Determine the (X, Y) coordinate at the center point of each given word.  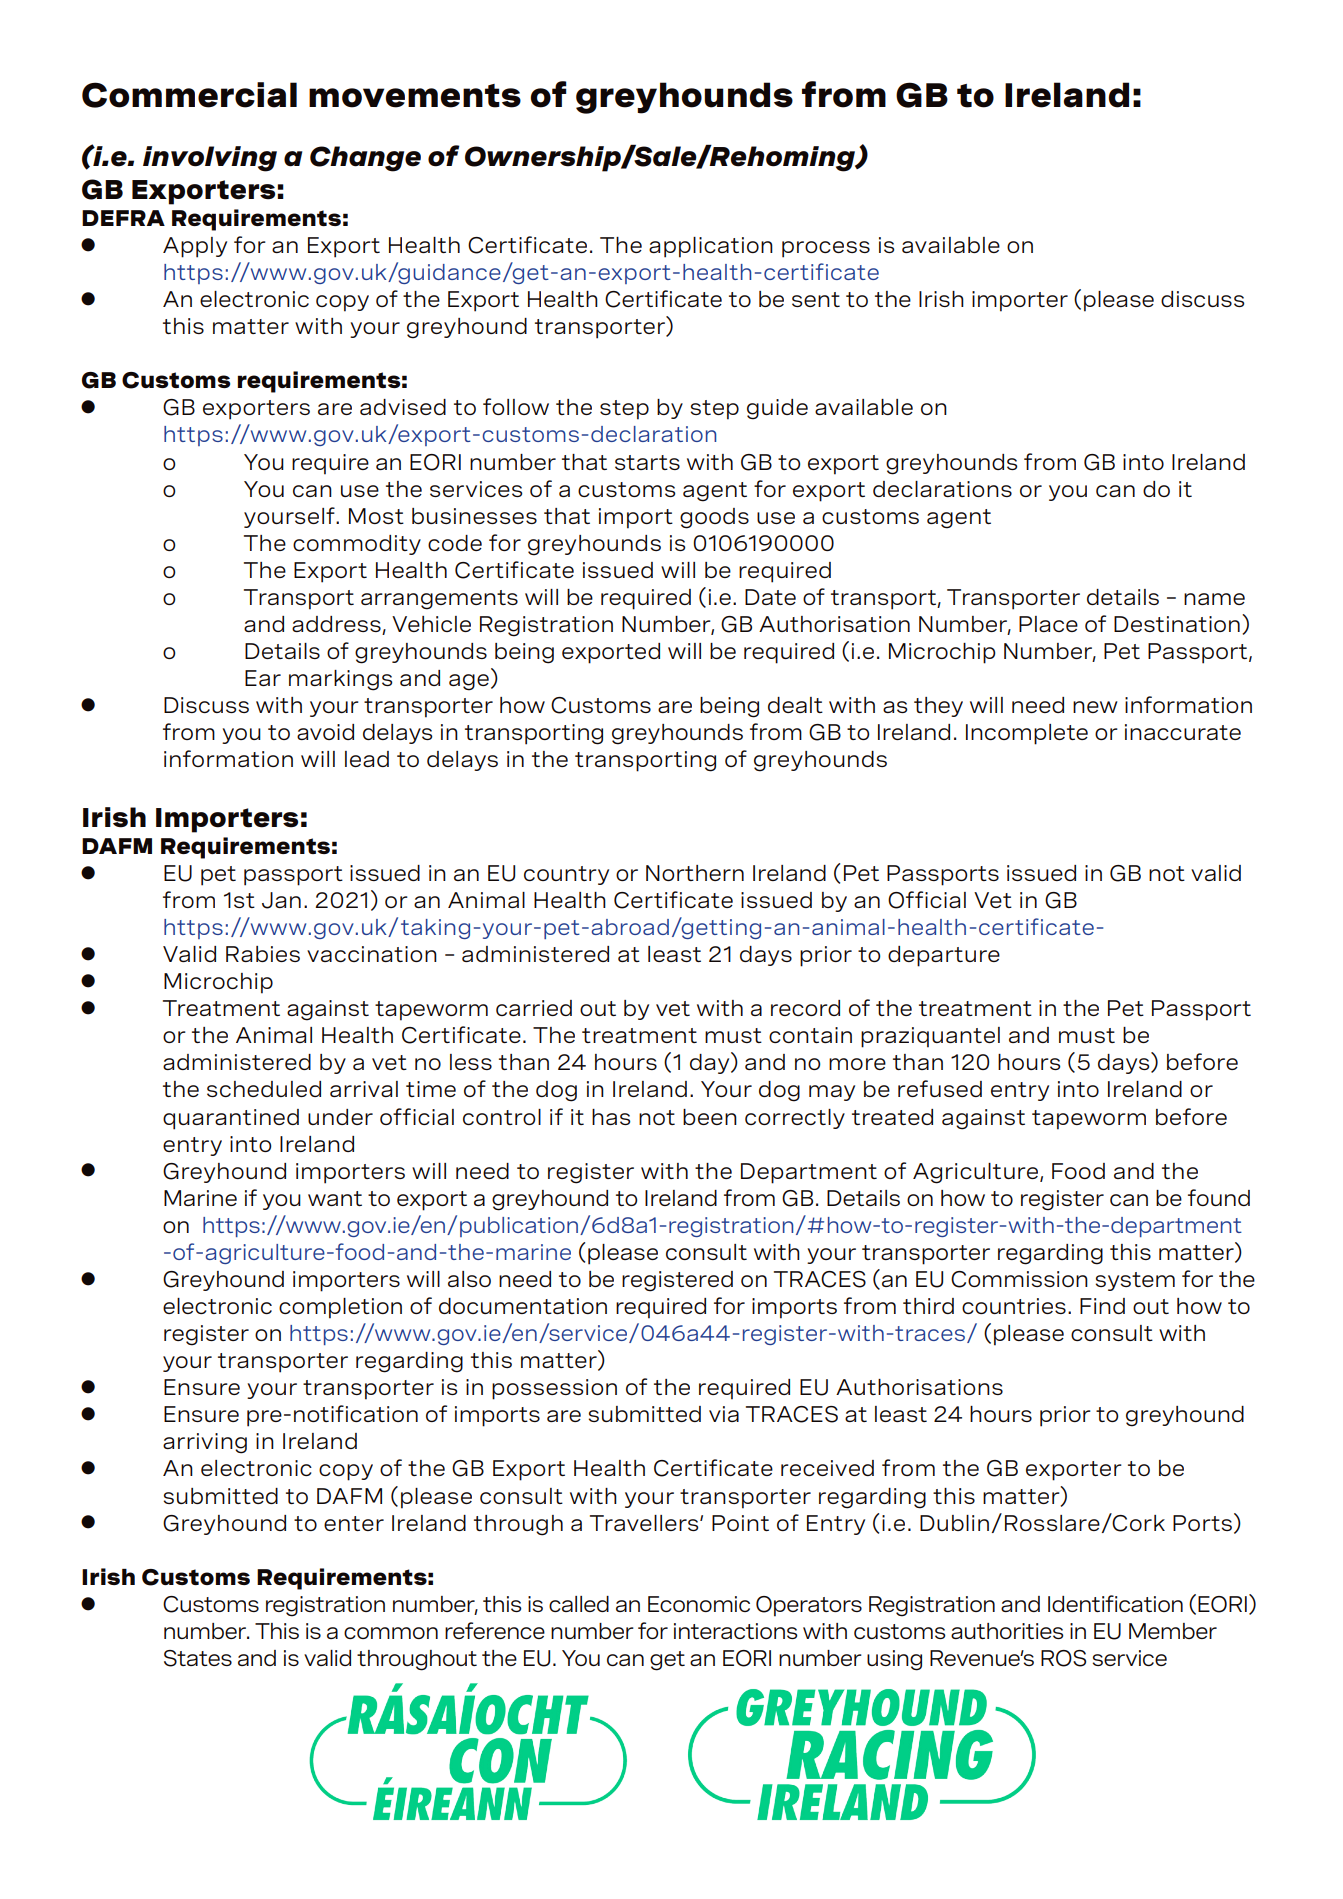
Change (365, 159)
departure (944, 956)
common (391, 1633)
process (826, 249)
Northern (695, 873)
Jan (281, 900)
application (711, 247)
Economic (699, 1604)
